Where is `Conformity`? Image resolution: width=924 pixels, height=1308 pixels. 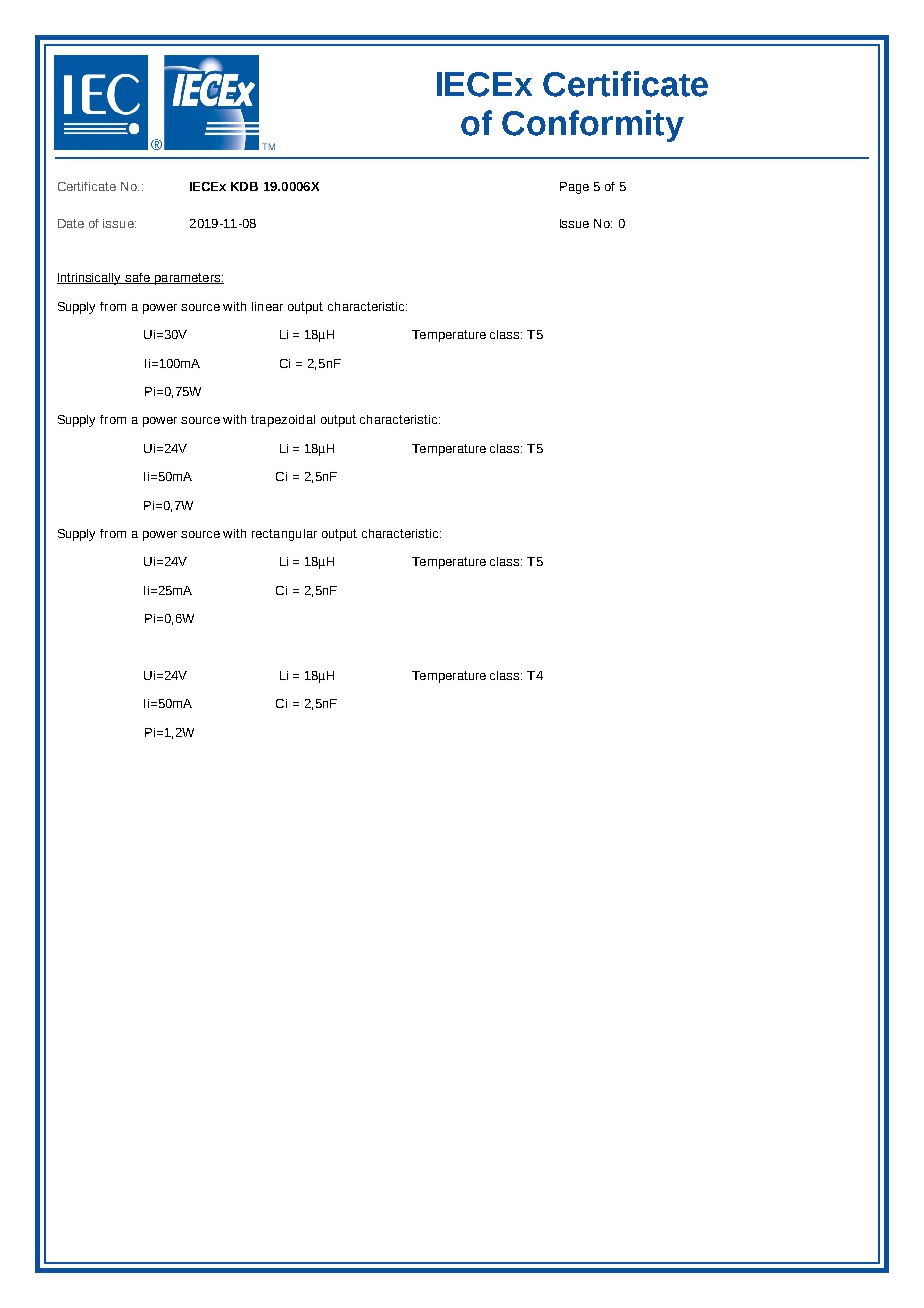
Conformity is located at coordinates (593, 126).
